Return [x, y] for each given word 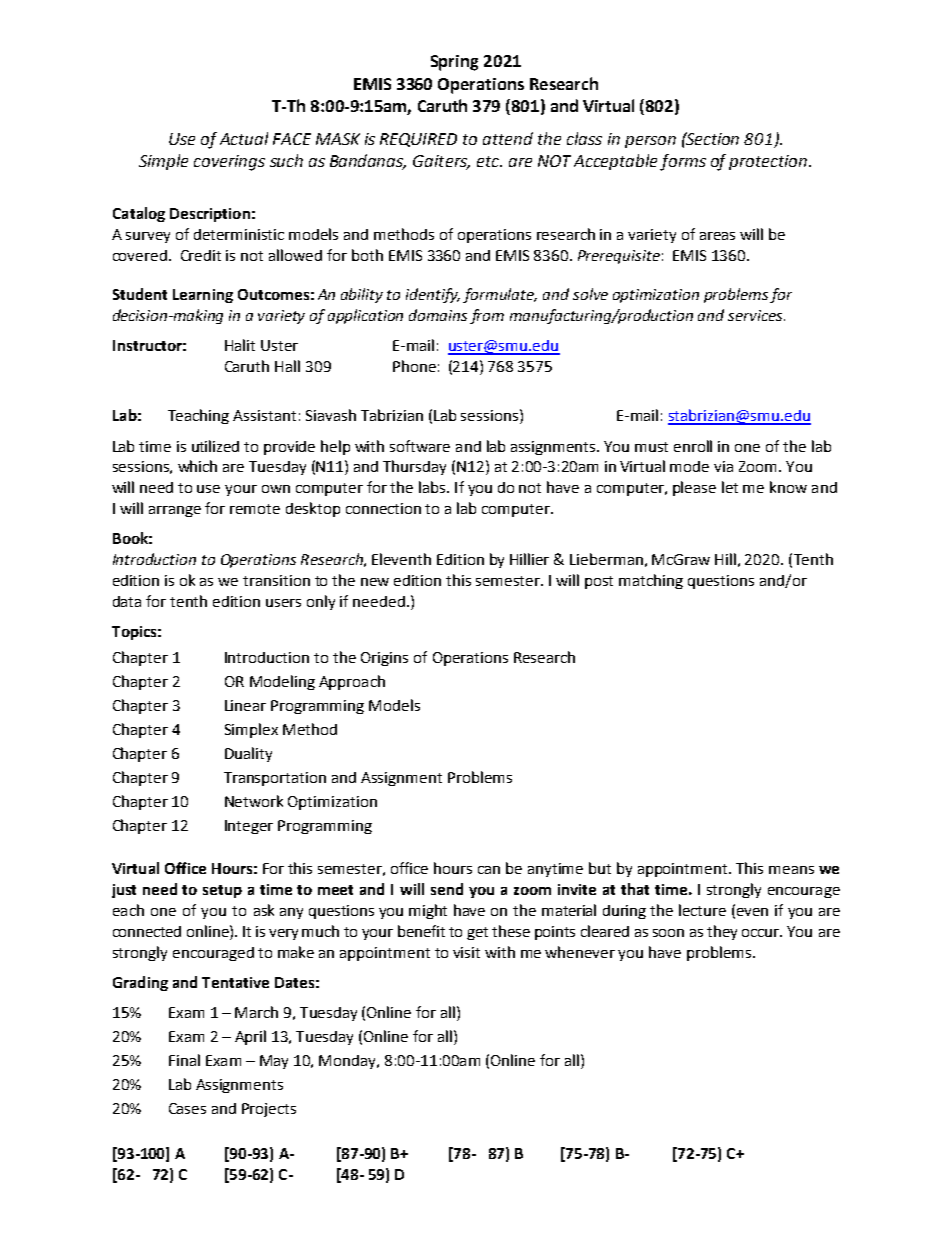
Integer [249, 827]
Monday [348, 1062]
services [756, 315]
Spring [454, 63]
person [650, 142]
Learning [203, 296]
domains [438, 315]
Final [184, 1060]
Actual [244, 138]
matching [651, 581]
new [375, 582]
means [791, 870]
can [489, 870]
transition [276, 580]
